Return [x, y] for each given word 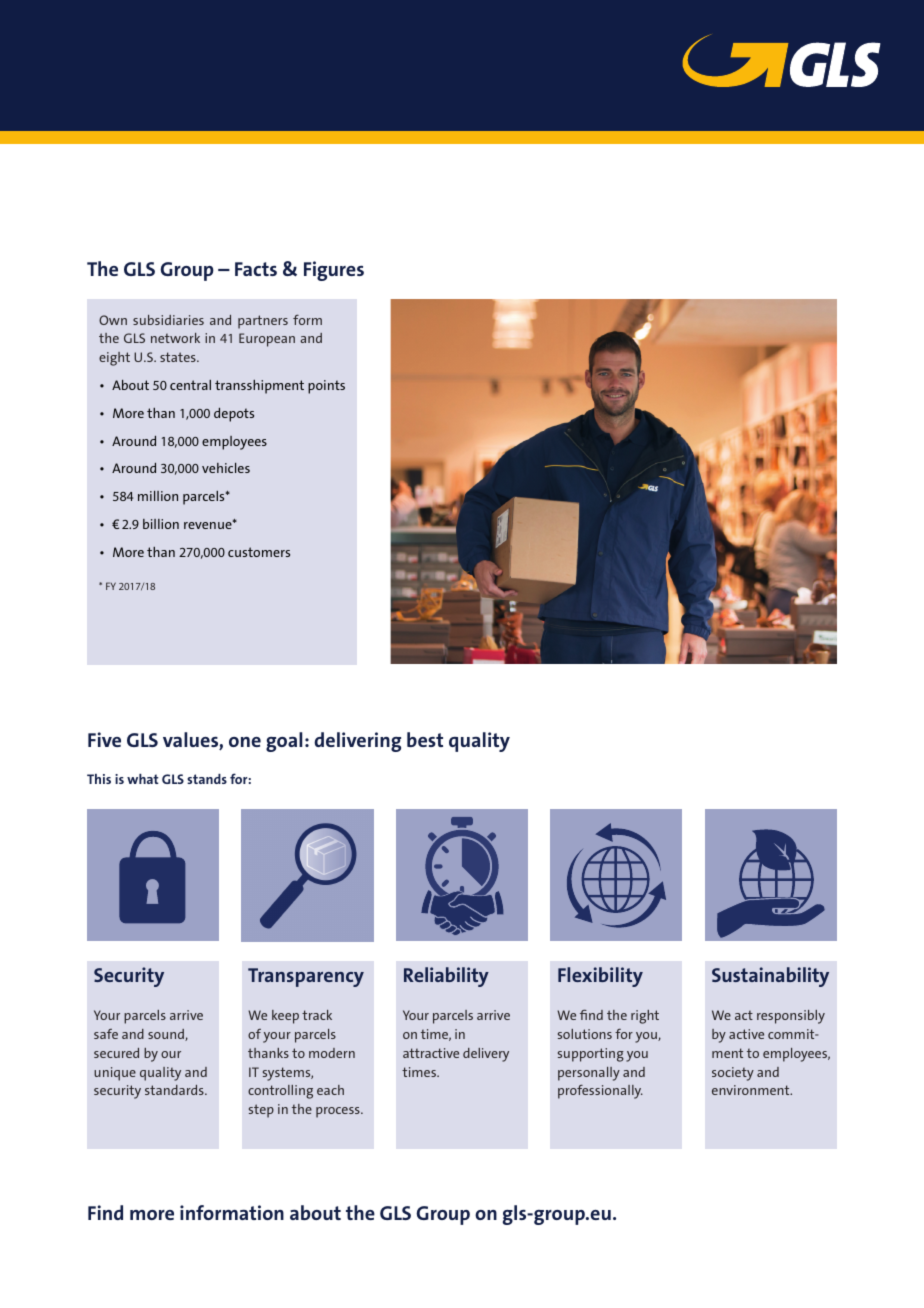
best [425, 739]
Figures [334, 271]
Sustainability [770, 977]
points [326, 387]
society [733, 1074]
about [315, 1212]
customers [259, 552]
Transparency [306, 977]
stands [207, 779]
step [261, 1111]
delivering [357, 742]
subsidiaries [168, 320]
